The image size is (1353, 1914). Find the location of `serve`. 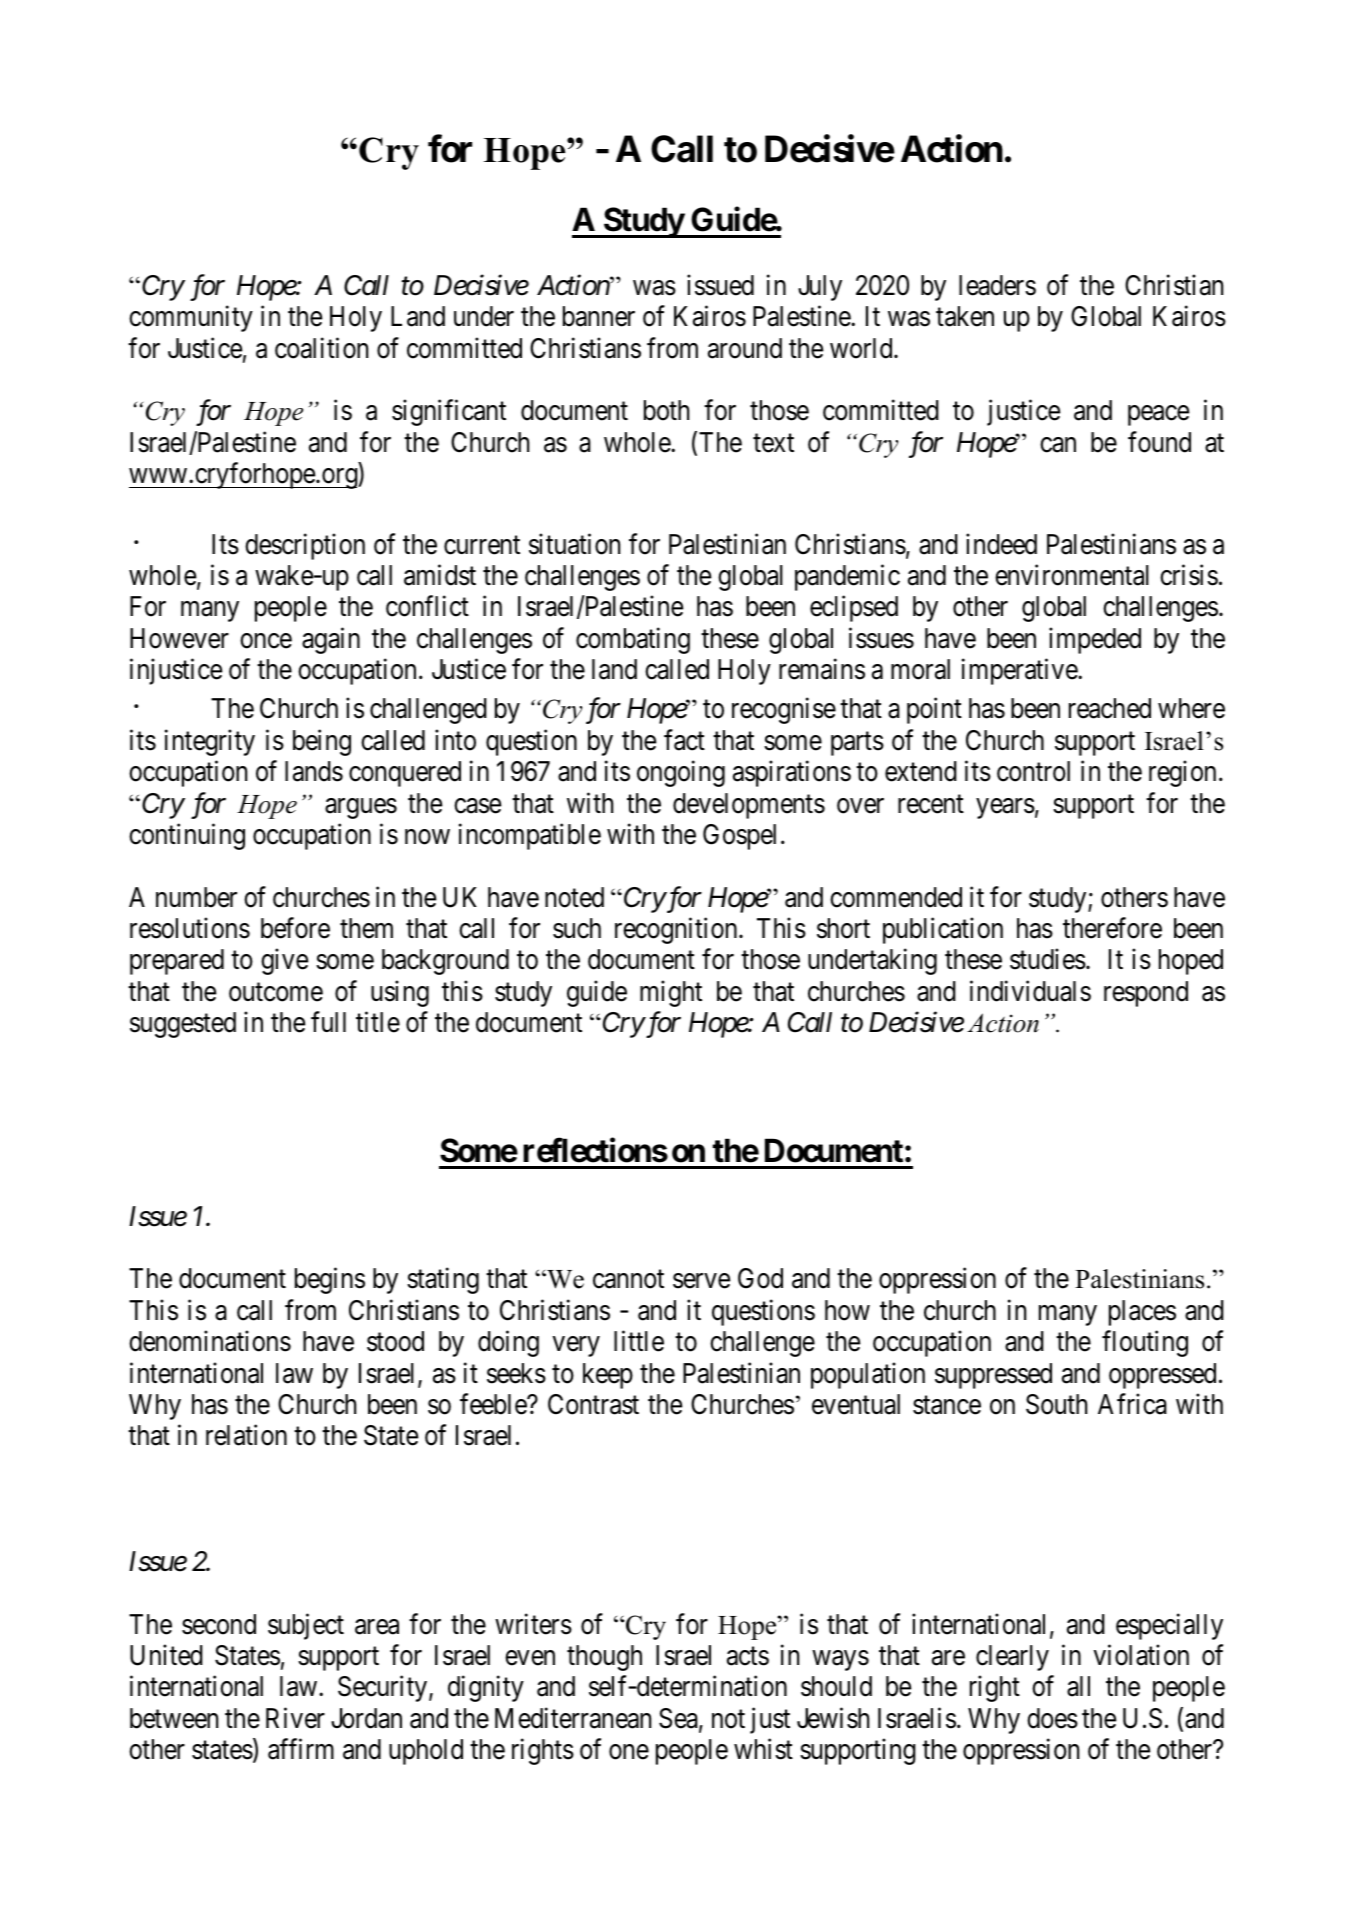

serve is located at coordinates (701, 1281).
